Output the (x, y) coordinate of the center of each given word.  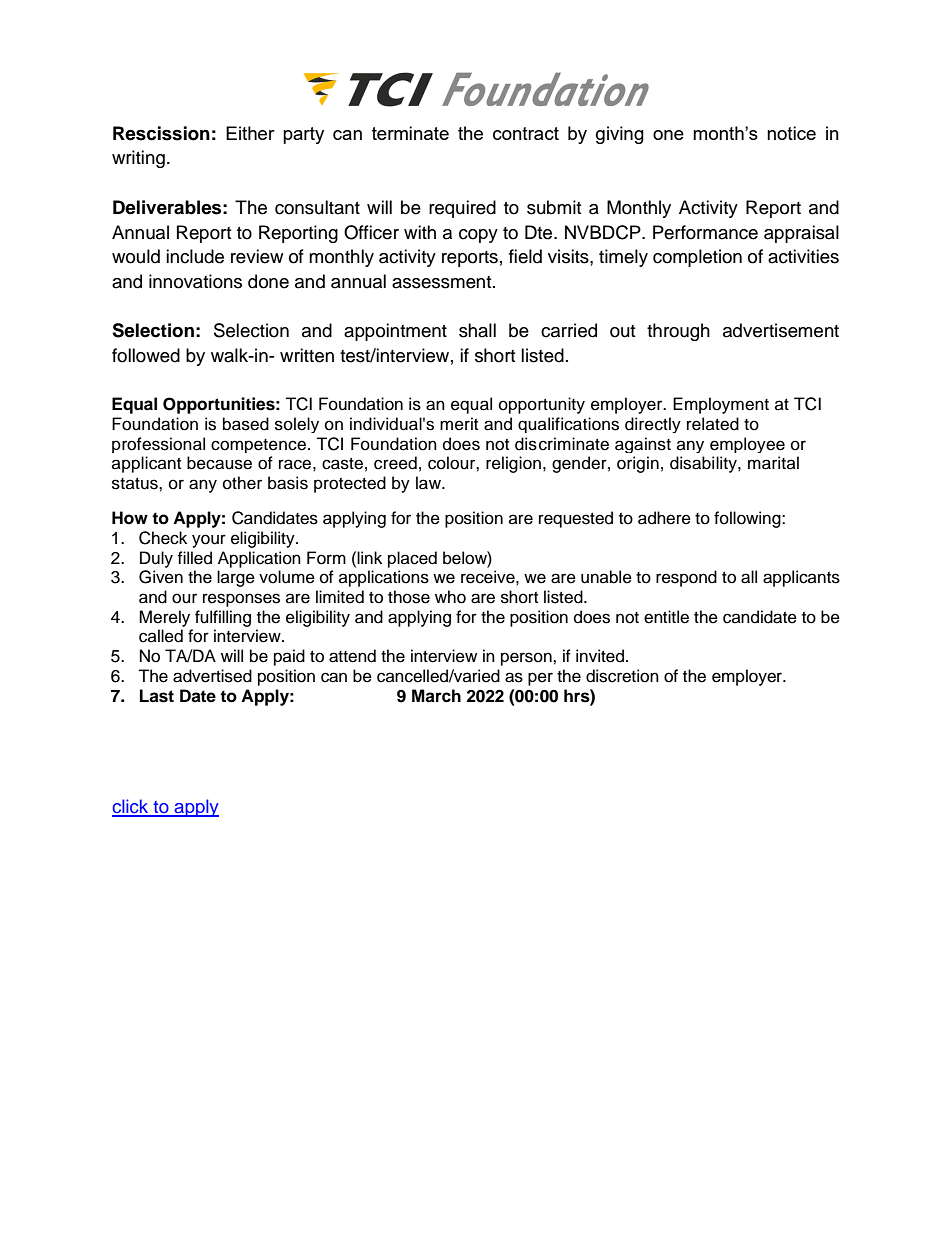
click (131, 807)
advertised (212, 676)
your (209, 541)
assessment (443, 282)
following (748, 519)
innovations (195, 281)
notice (791, 133)
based (246, 424)
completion (697, 258)
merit (459, 424)
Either (250, 133)
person (527, 659)
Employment (721, 405)
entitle (666, 617)
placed (412, 559)
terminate (410, 133)
